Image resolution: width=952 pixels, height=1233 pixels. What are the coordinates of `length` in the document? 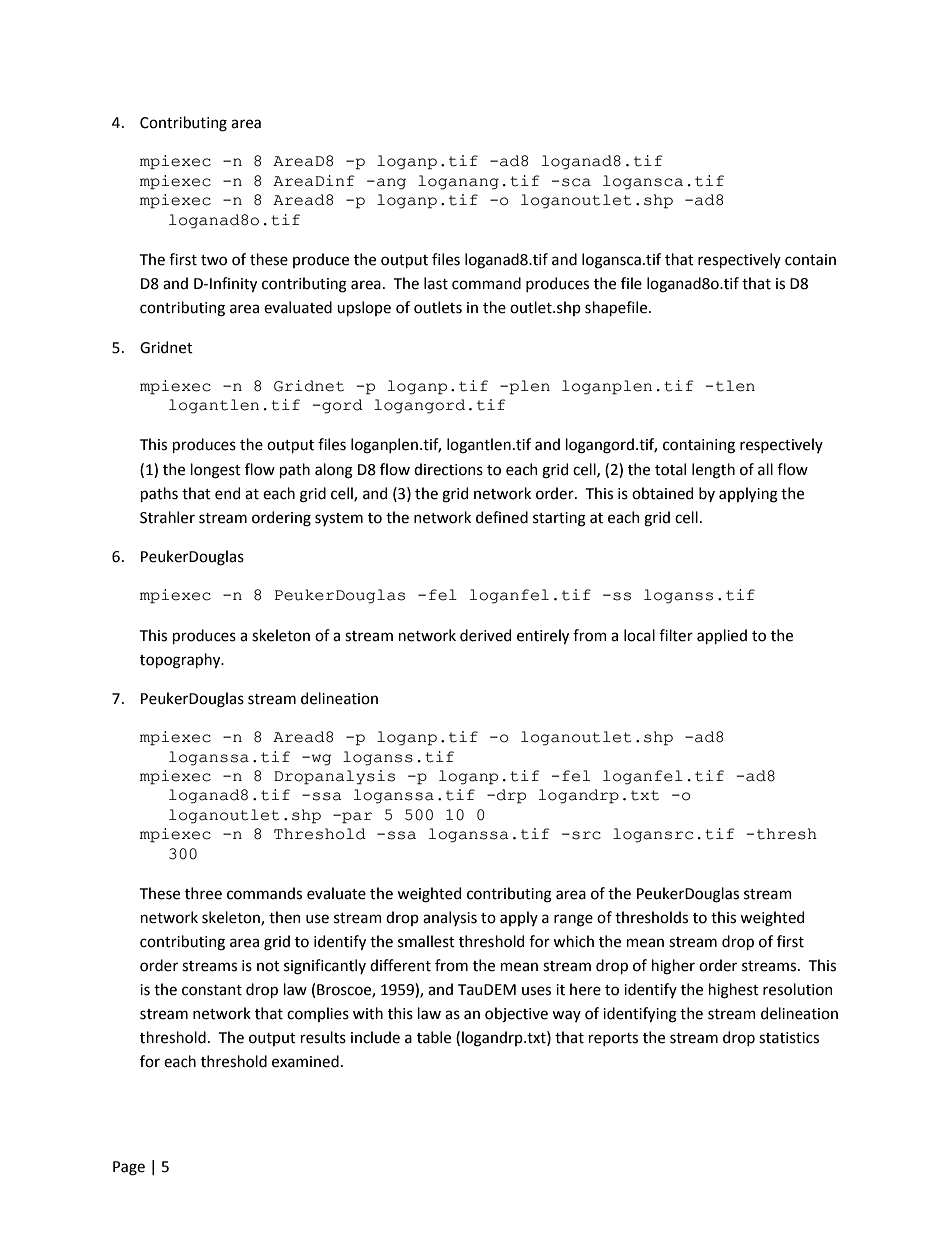 It's located at (713, 471).
